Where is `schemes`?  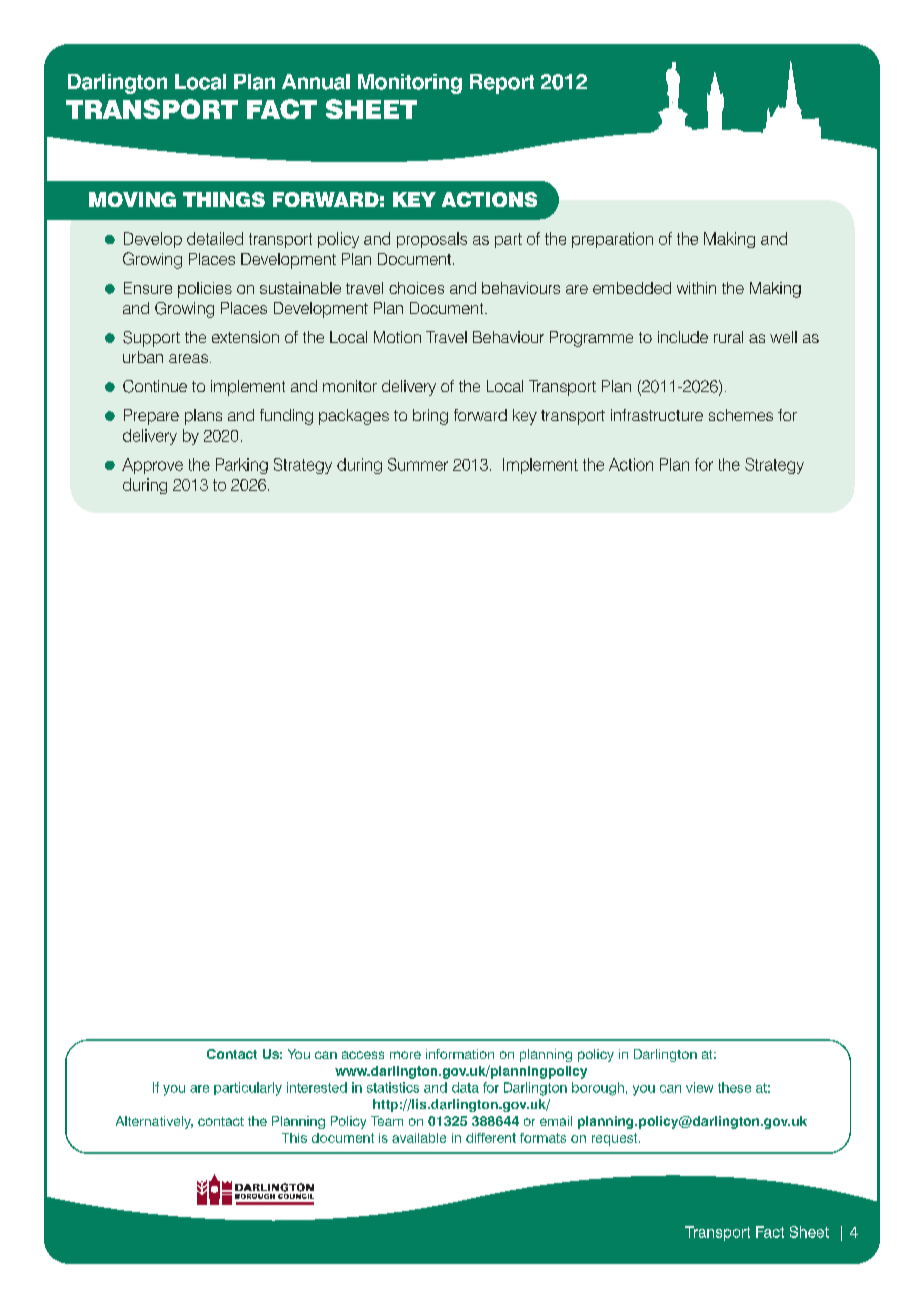 schemes is located at coordinates (741, 415).
